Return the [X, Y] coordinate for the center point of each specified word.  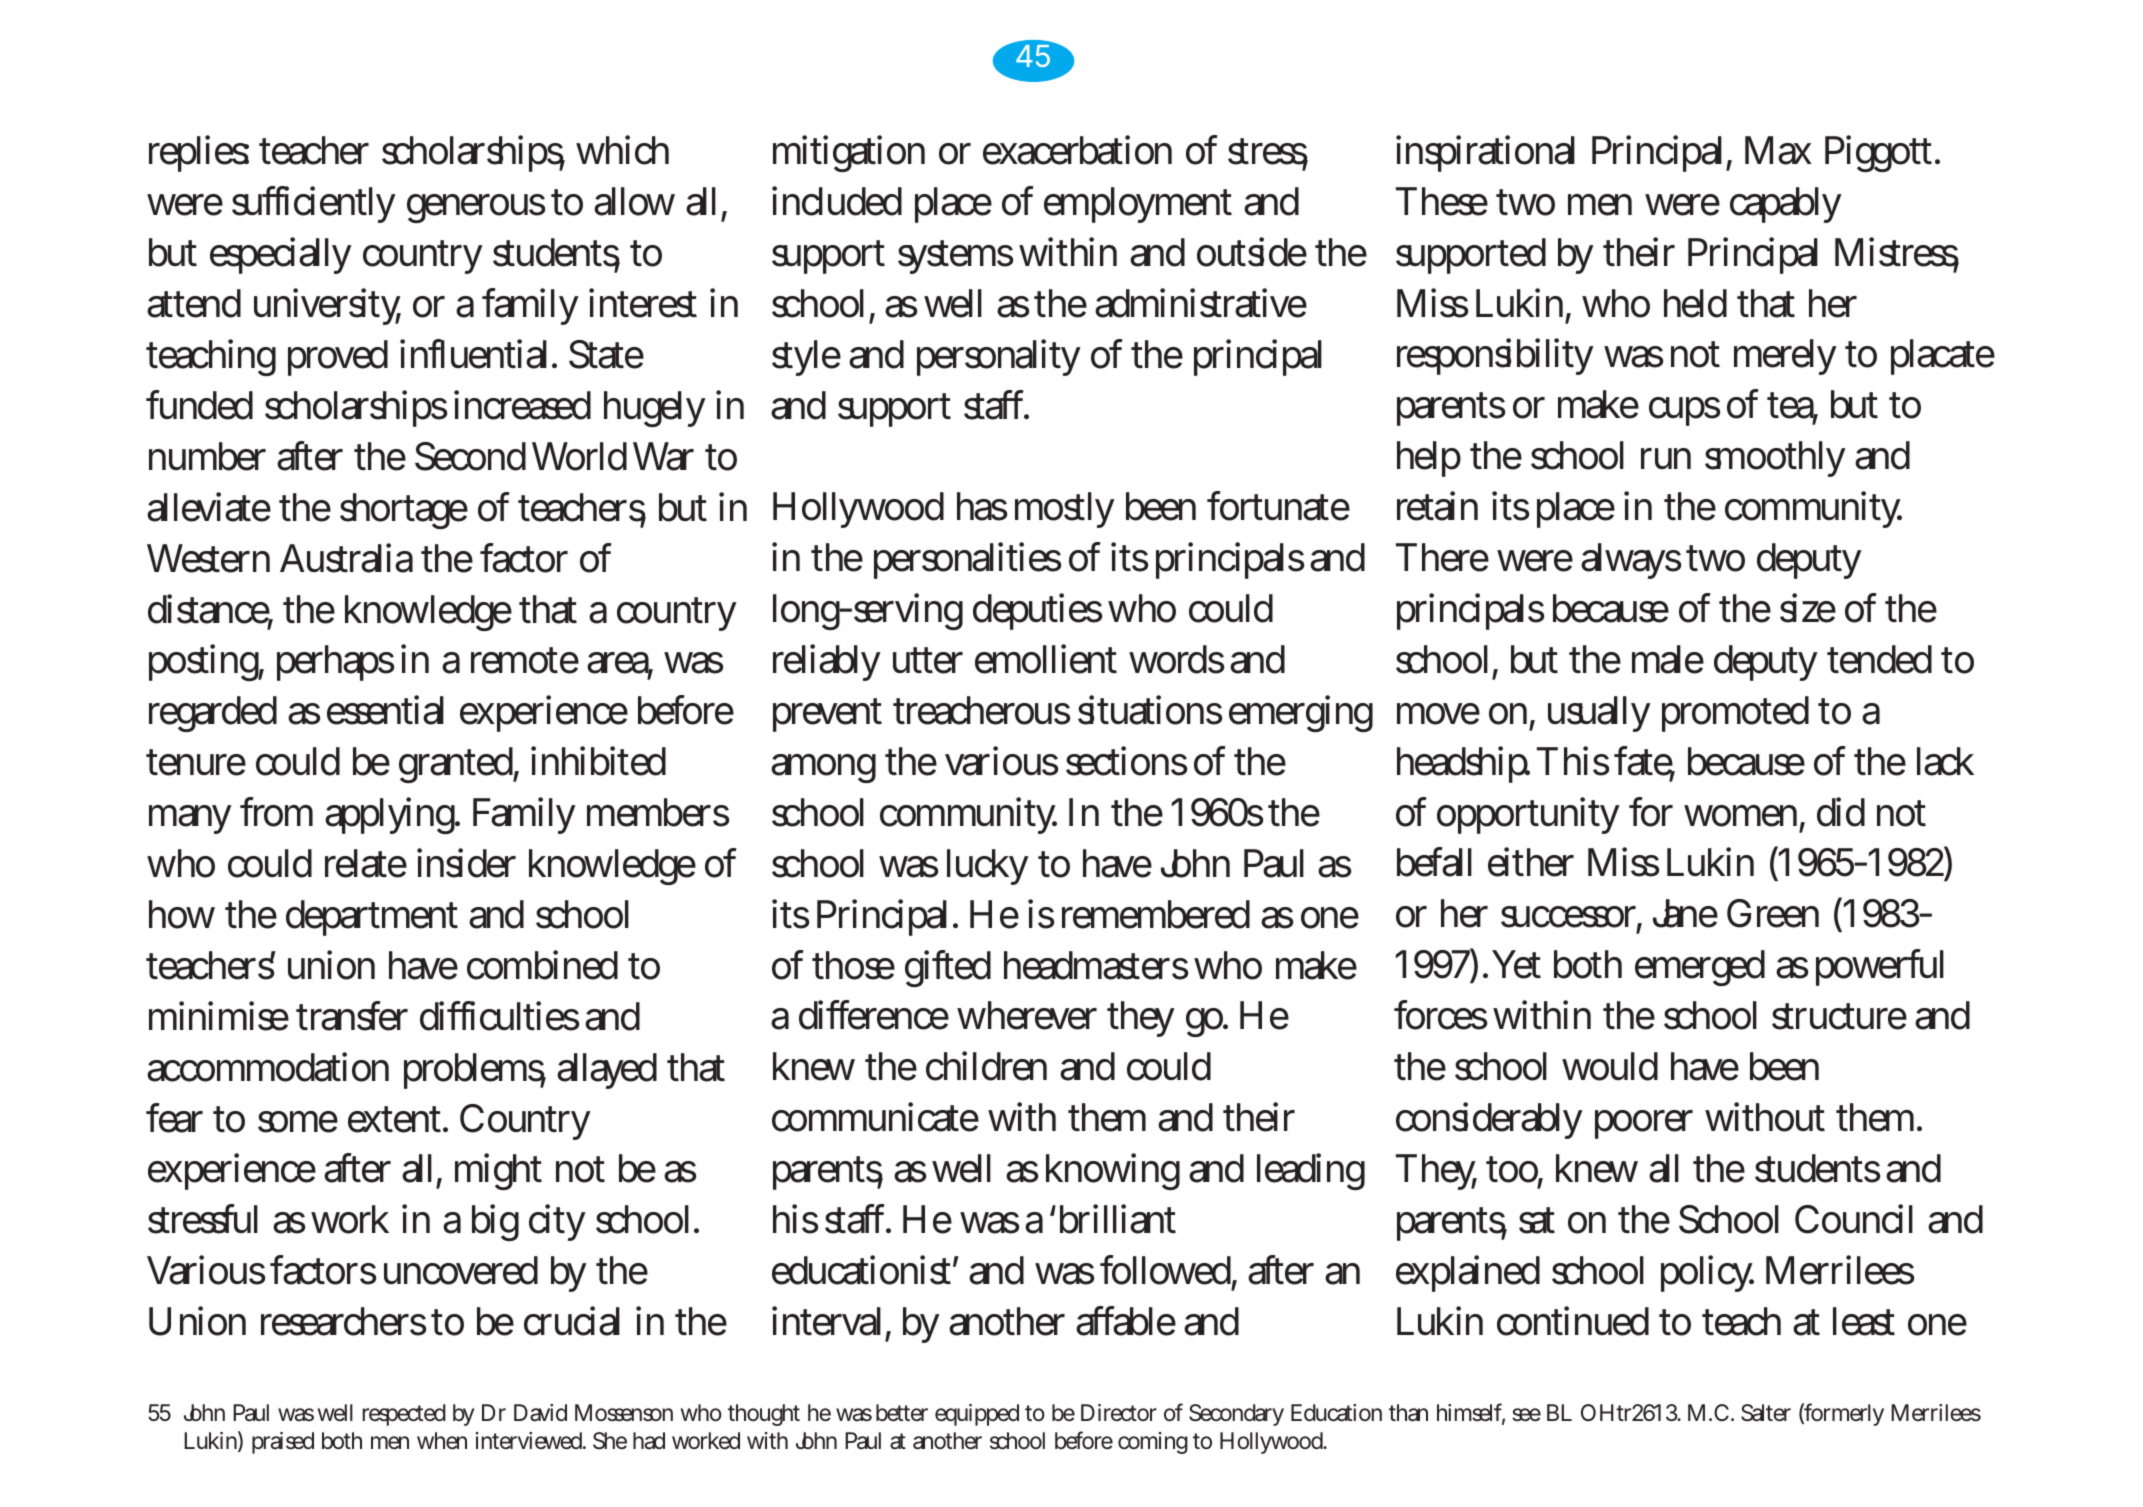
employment [1138, 205]
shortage [404, 511]
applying [392, 816]
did [1841, 812]
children [986, 1066]
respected [404, 1415]
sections [1126, 761]
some [298, 1122]
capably [1786, 205]
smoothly [1775, 459]
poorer [1644, 1124]
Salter [1766, 1413]
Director [1119, 1413]
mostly [1065, 510]
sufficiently [314, 204]
